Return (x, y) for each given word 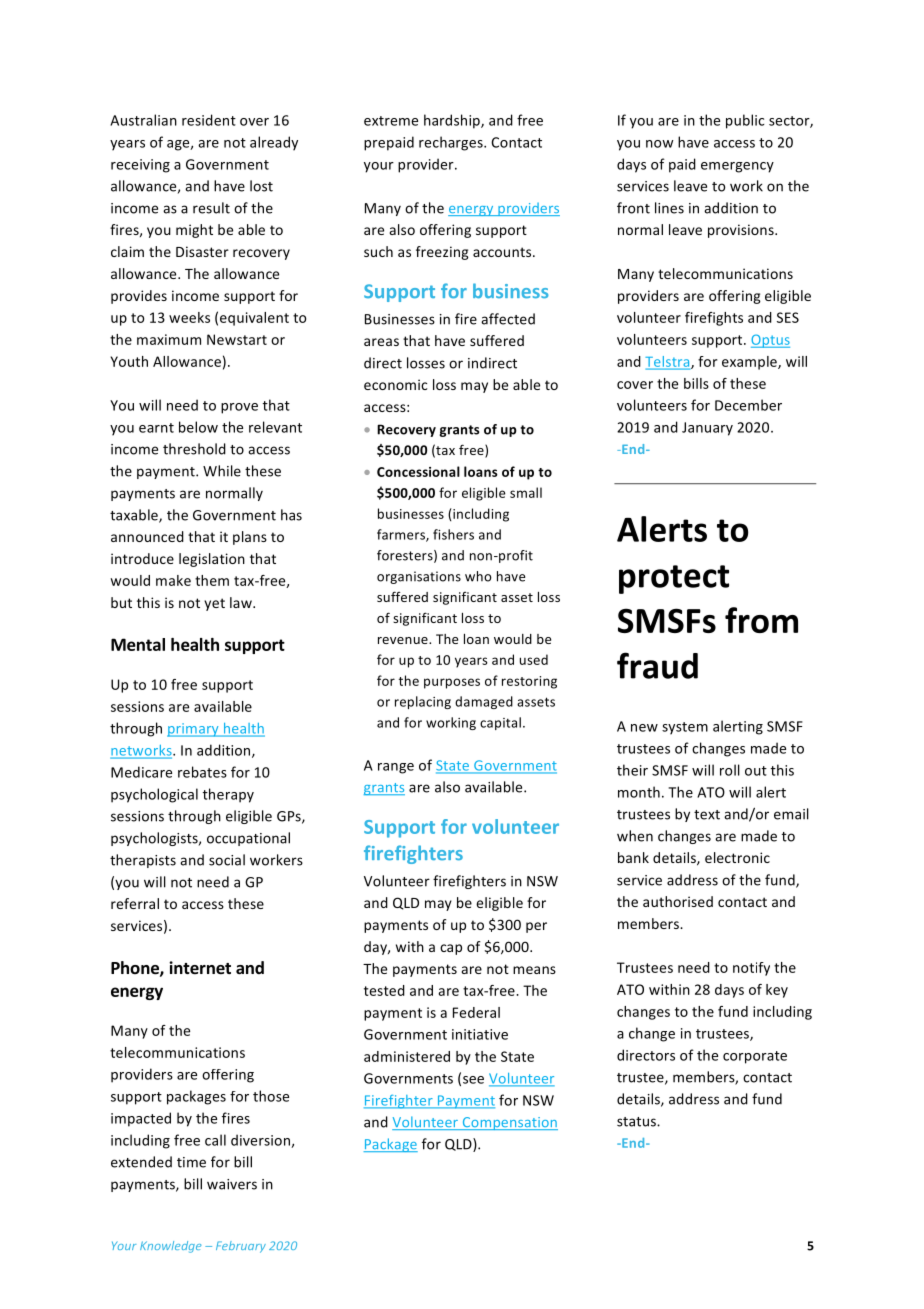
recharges (452, 143)
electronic (737, 857)
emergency (737, 167)
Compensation (509, 1123)
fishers (453, 534)
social (227, 860)
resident (209, 120)
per (536, 927)
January (707, 429)
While (222, 471)
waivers (232, 1184)
